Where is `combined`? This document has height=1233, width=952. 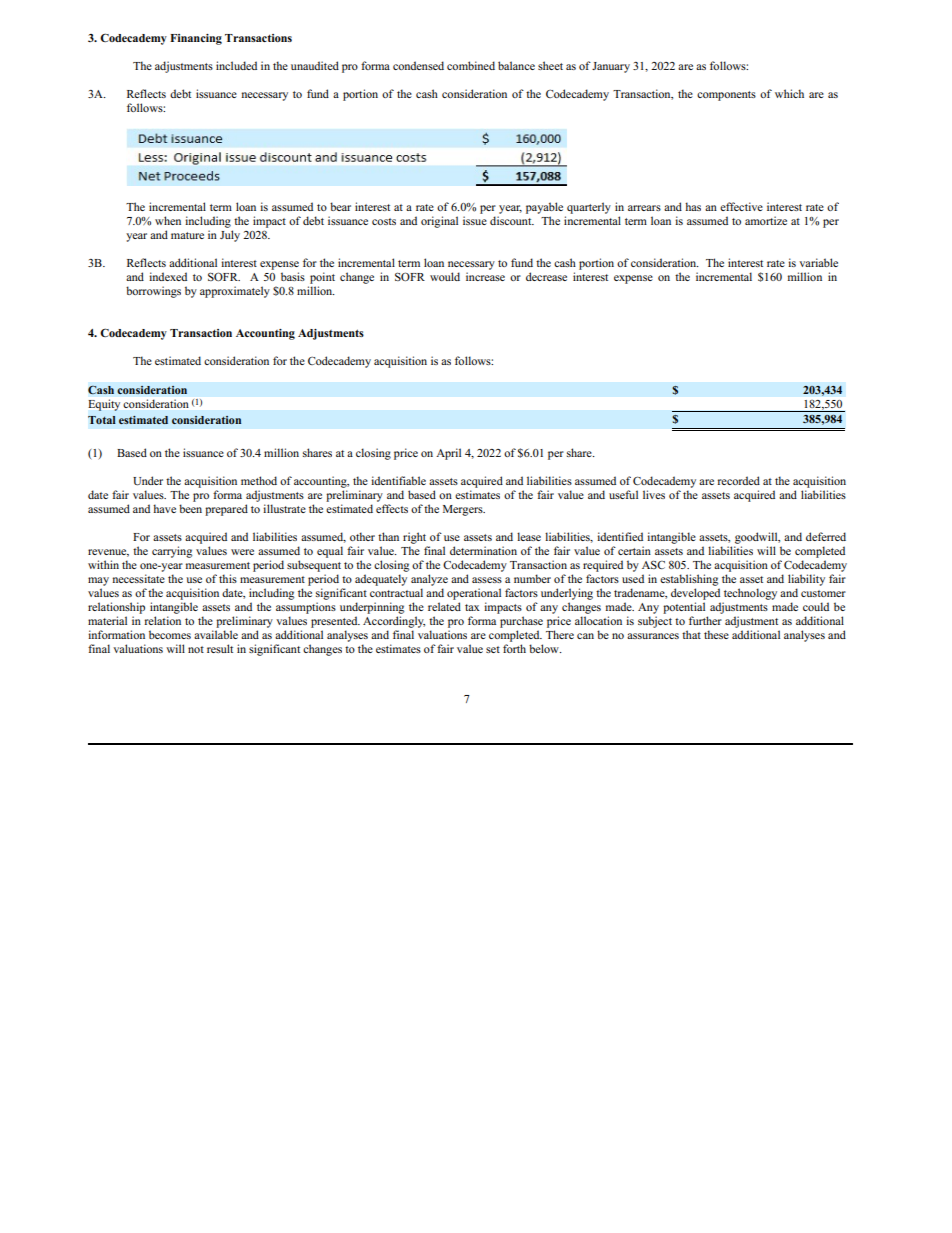
combined is located at coordinates (471, 65).
